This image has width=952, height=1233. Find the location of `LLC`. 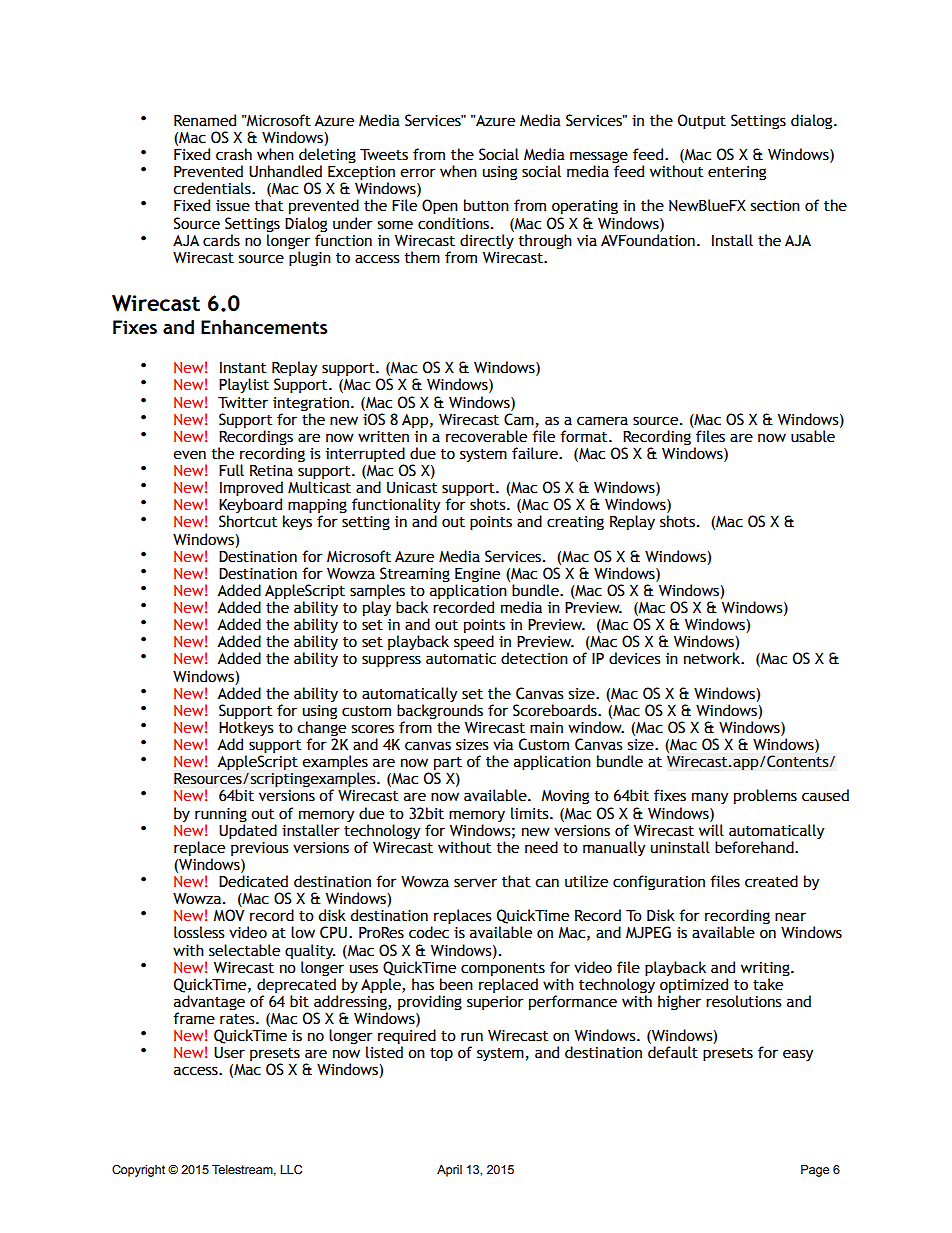

LLC is located at coordinates (291, 1170).
